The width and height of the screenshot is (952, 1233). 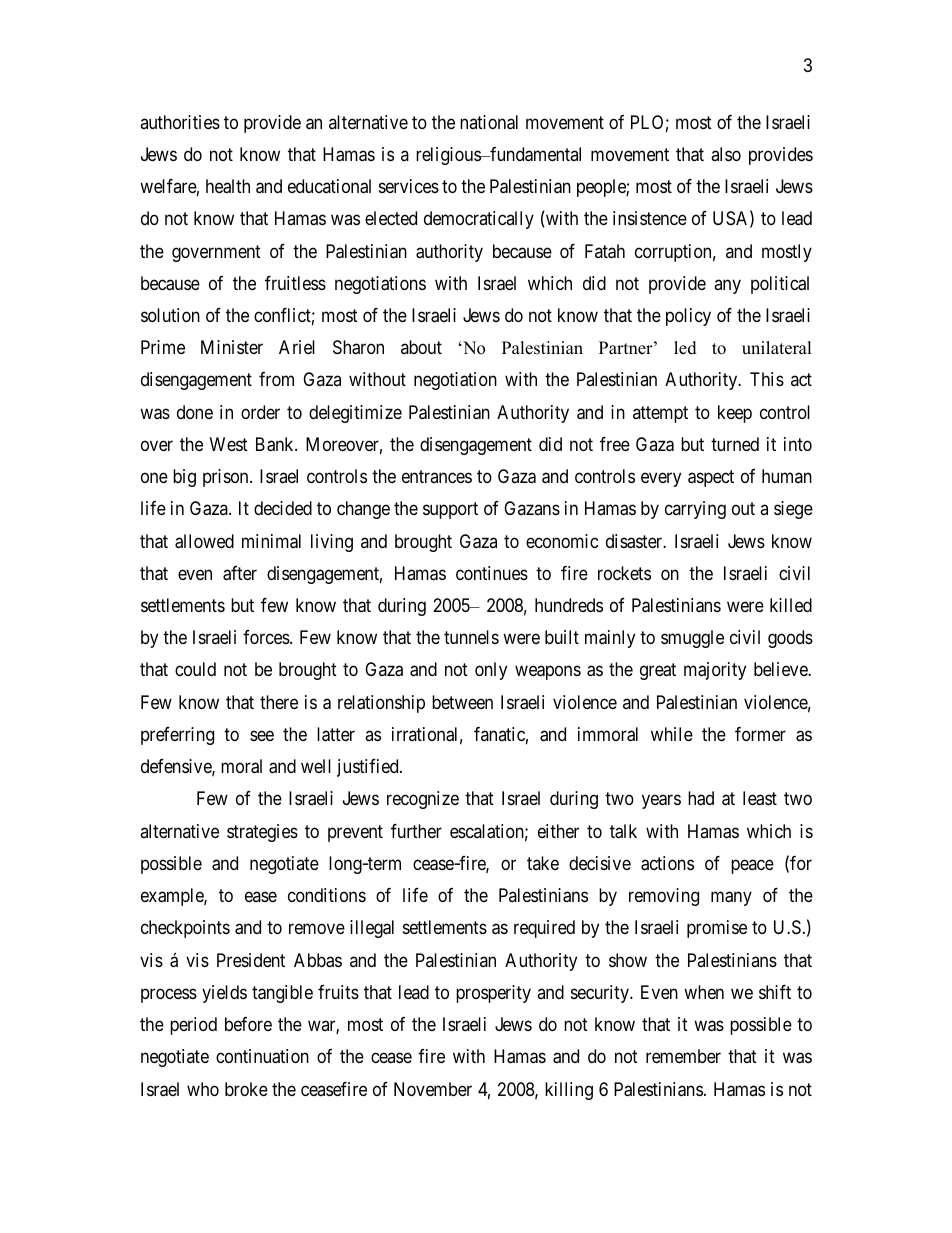 I want to click on continues, so click(x=492, y=573).
